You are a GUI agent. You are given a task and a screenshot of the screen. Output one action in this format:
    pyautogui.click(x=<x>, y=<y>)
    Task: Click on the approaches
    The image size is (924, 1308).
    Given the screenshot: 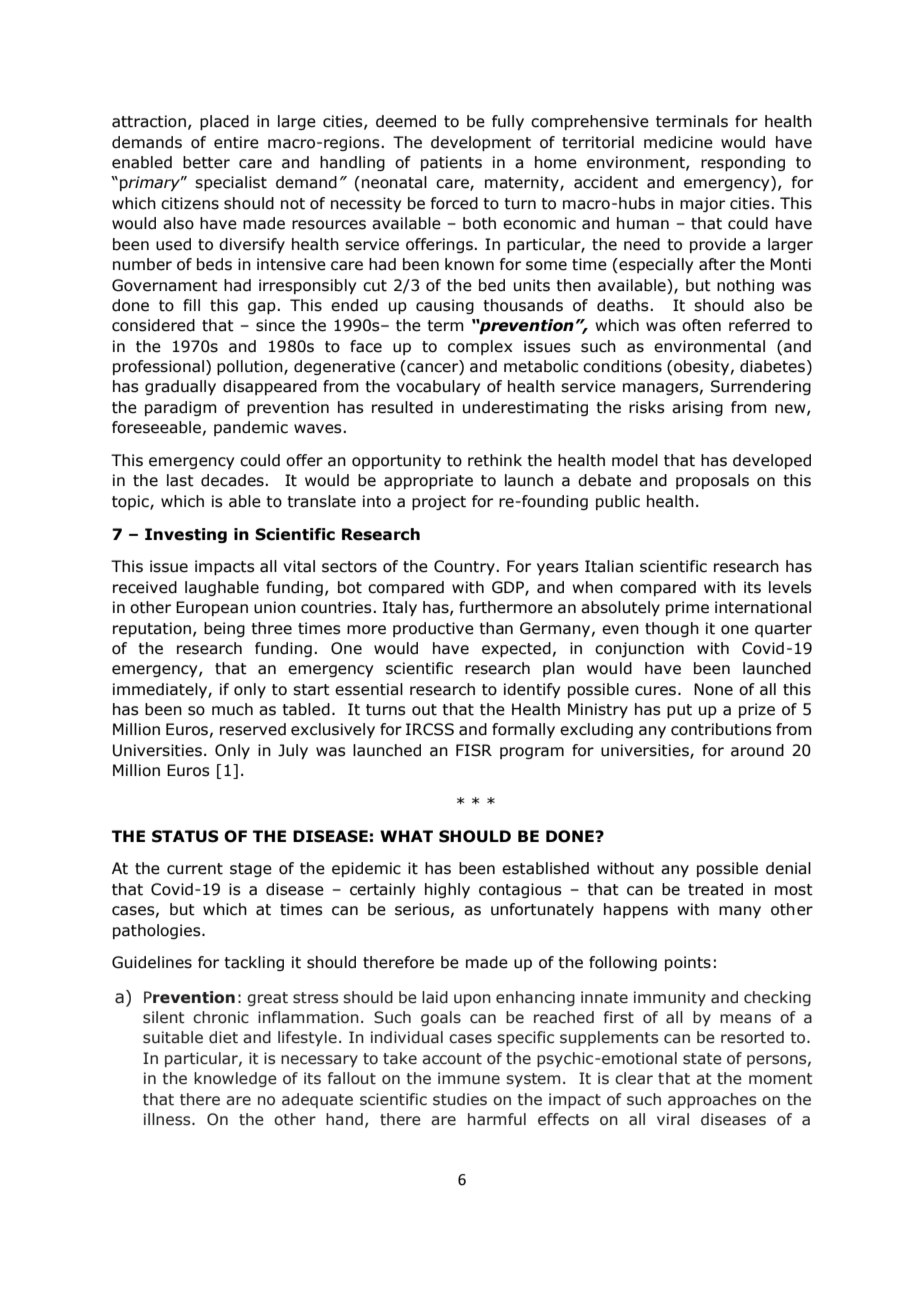 What is the action you would take?
    pyautogui.click(x=712, y=1100)
